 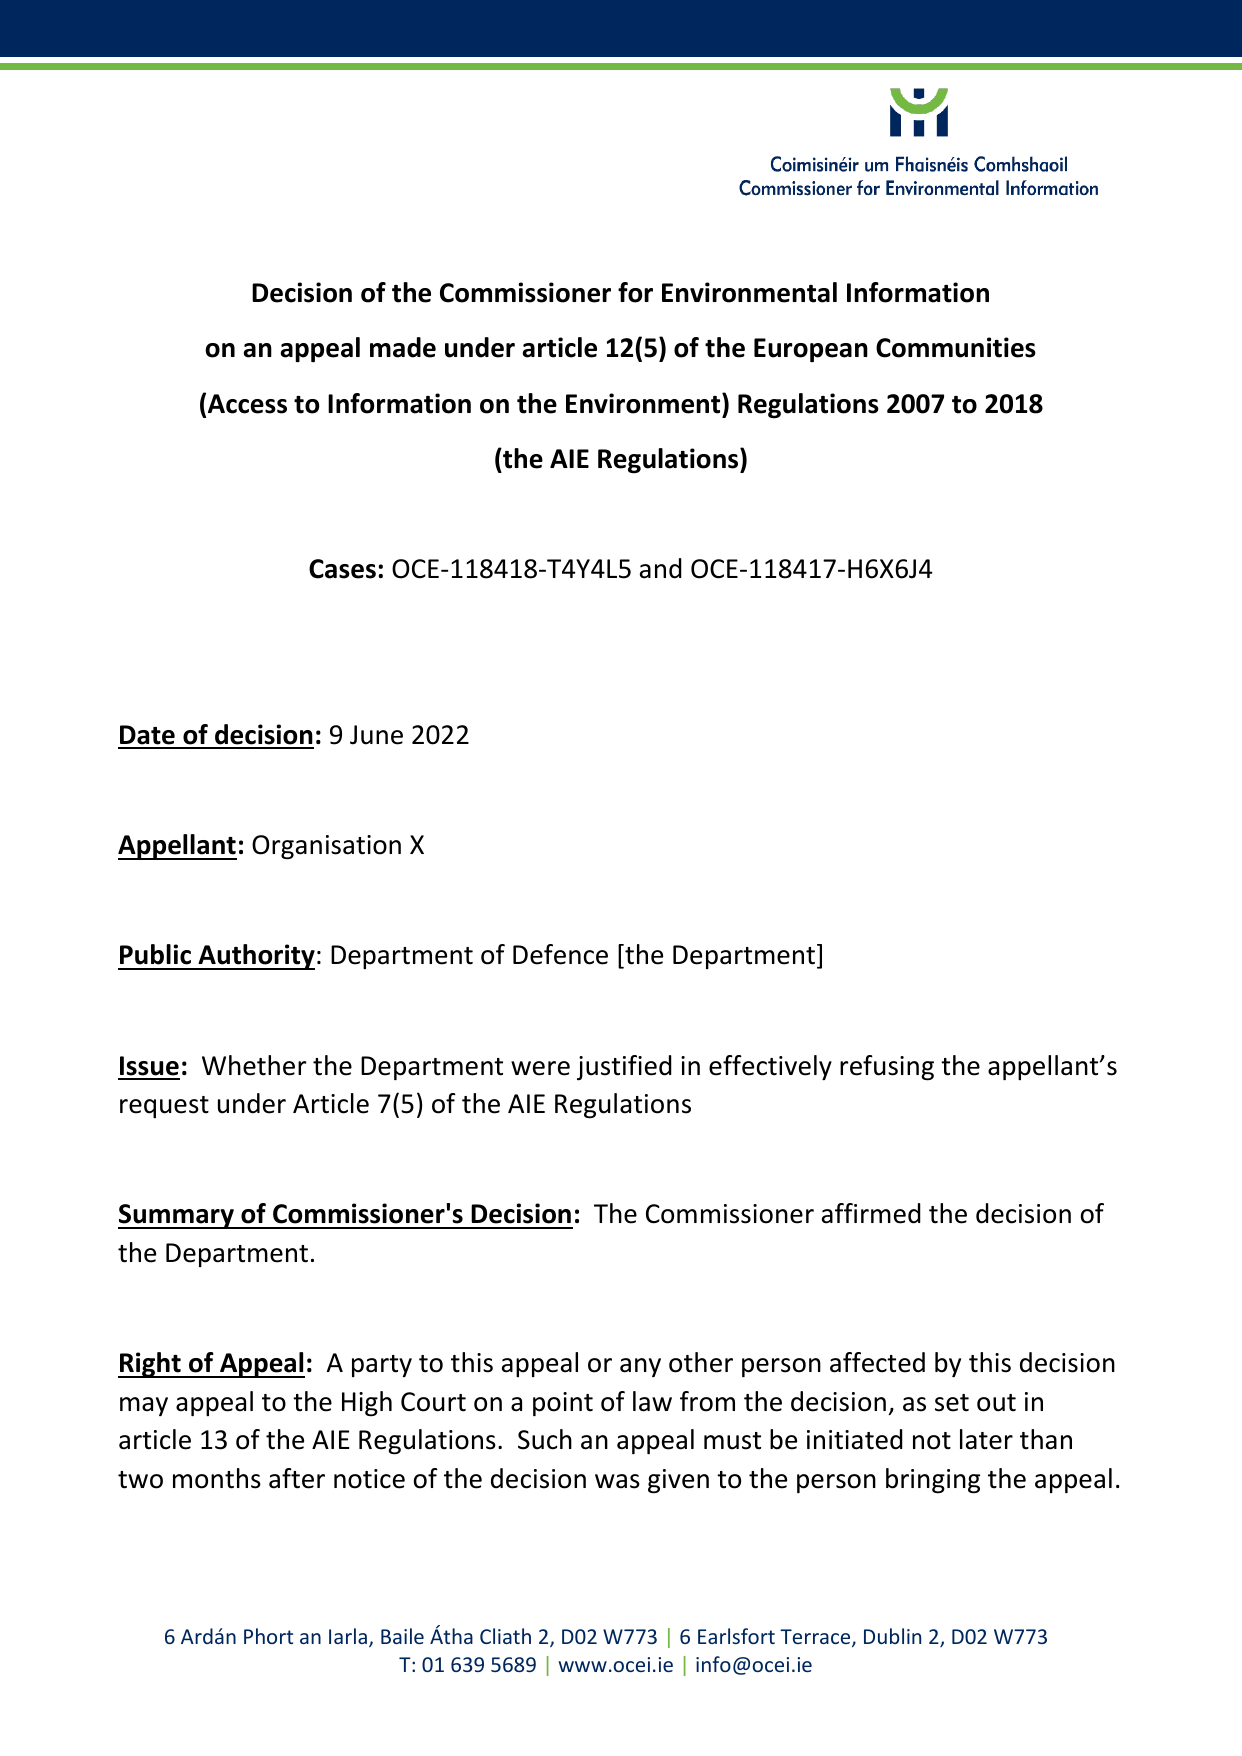 What do you see at coordinates (887, 1068) in the page?
I see `refusing` at bounding box center [887, 1068].
